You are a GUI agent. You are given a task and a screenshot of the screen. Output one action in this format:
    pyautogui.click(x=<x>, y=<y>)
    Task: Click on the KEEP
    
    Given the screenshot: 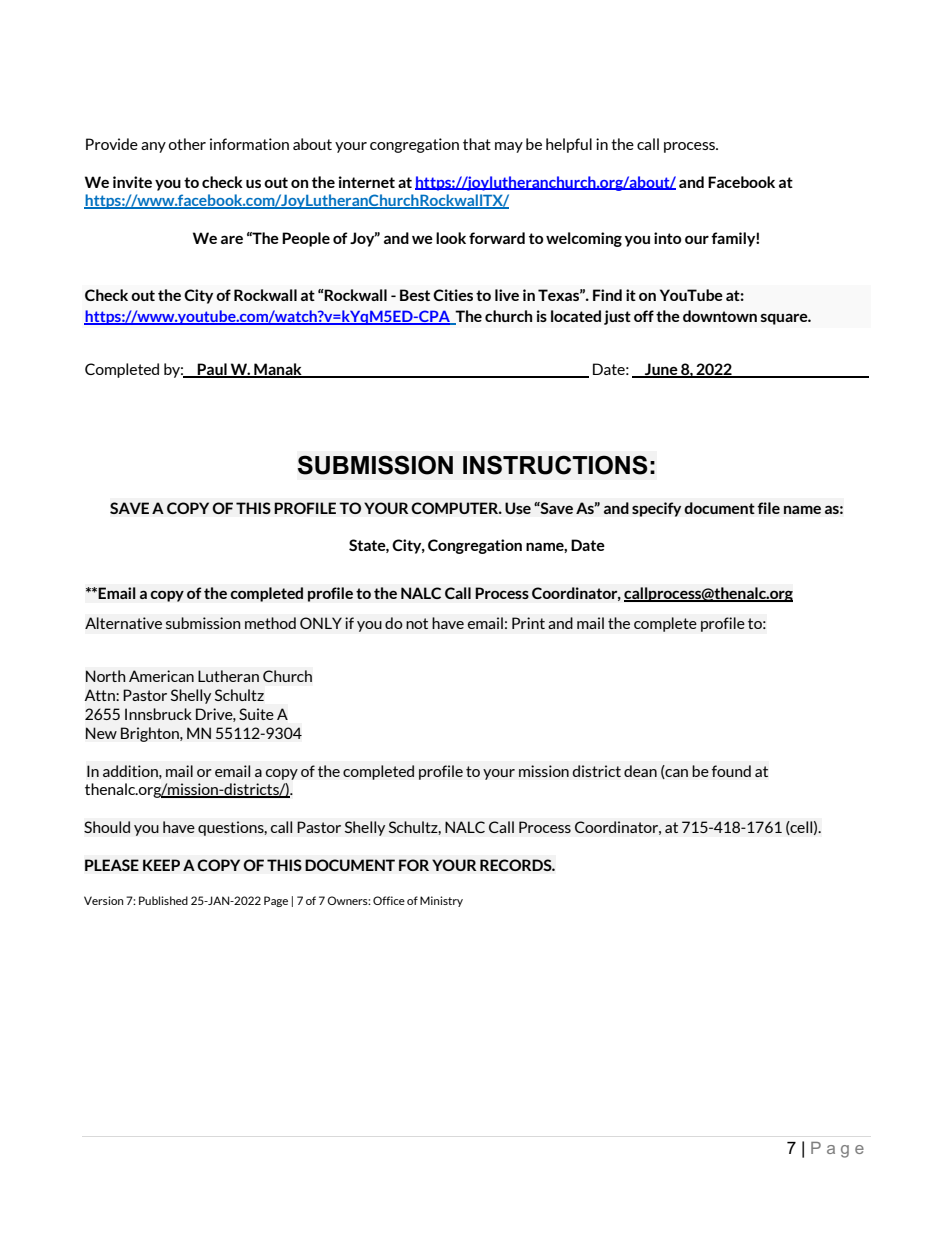 What is the action you would take?
    pyautogui.click(x=161, y=865)
